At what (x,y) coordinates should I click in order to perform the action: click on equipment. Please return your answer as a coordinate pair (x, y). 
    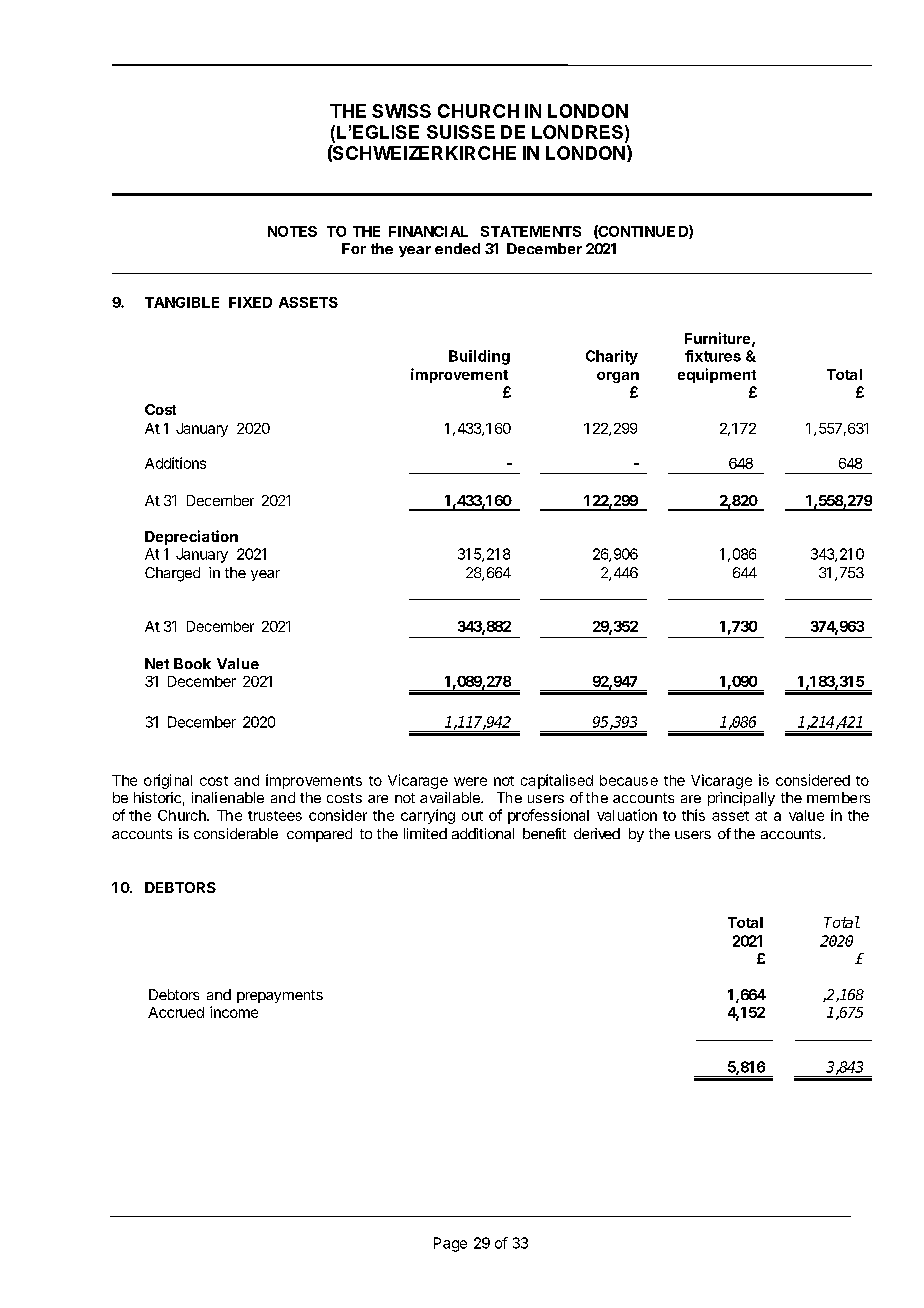
    Looking at the image, I should click on (717, 375).
